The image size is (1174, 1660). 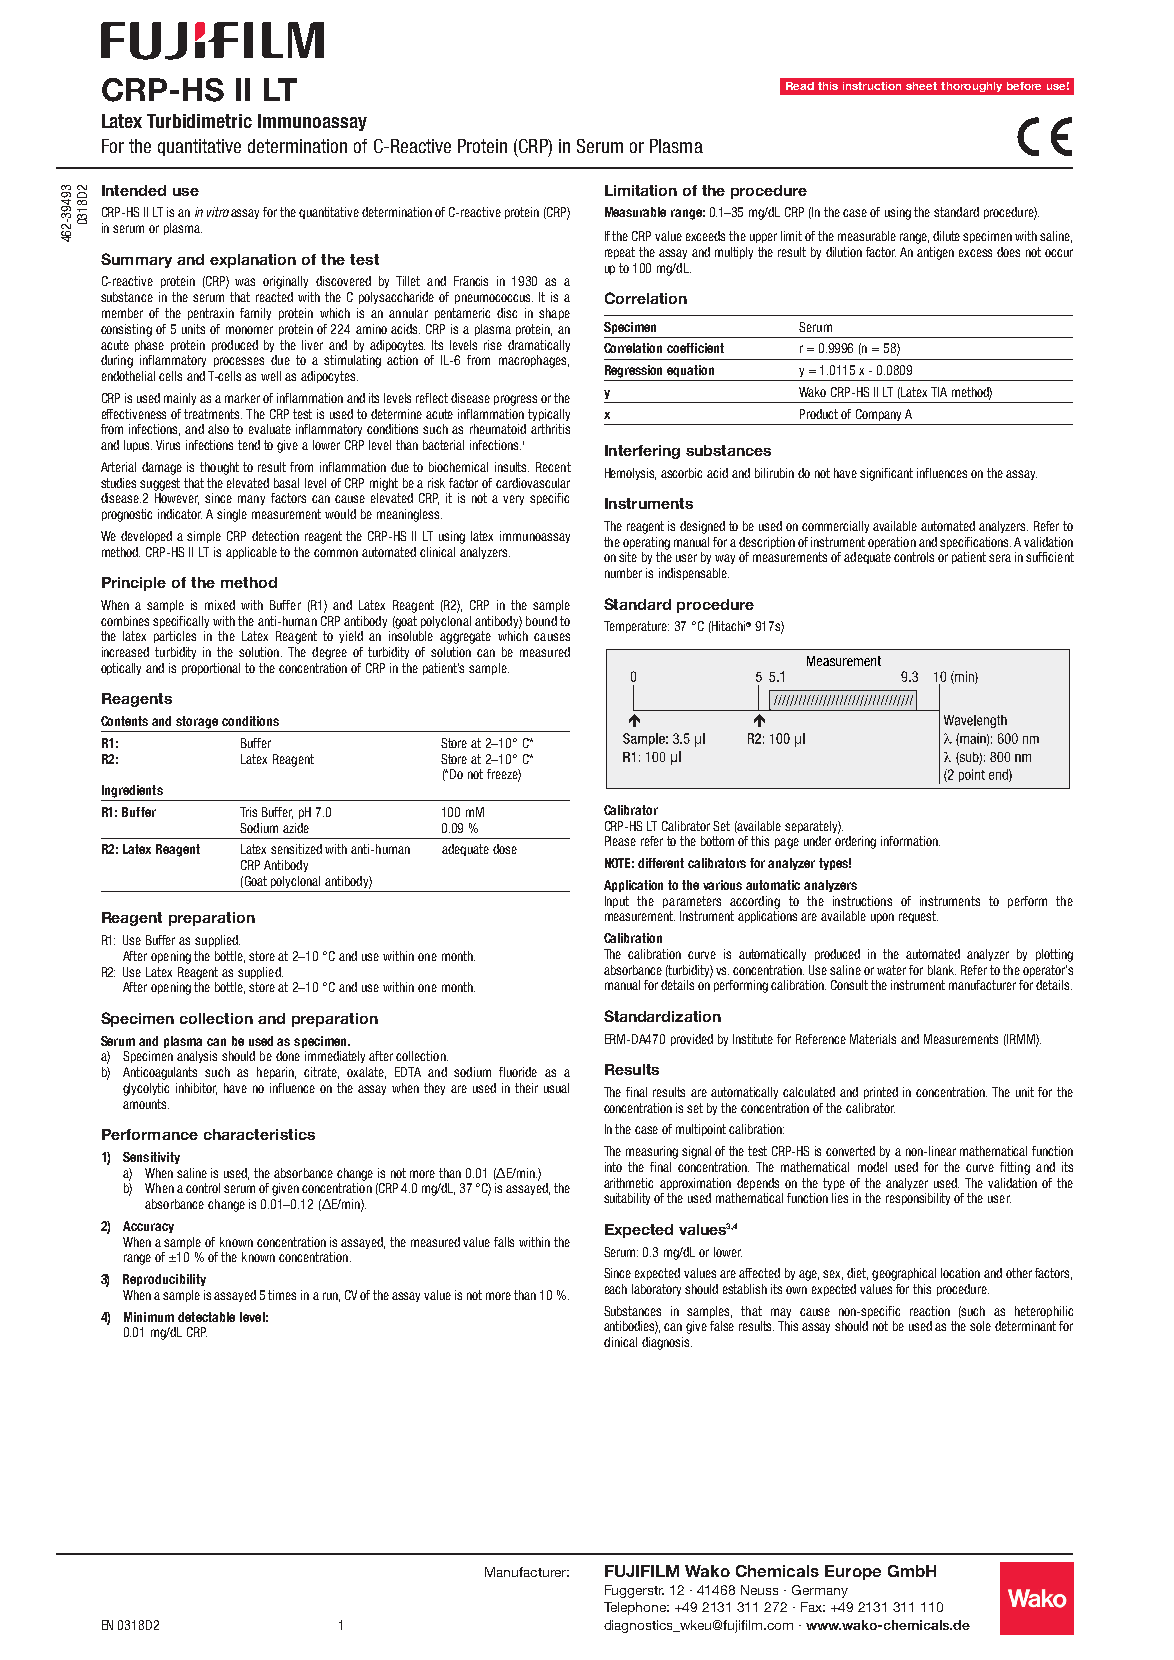 I want to click on Please, so click(x=620, y=841).
